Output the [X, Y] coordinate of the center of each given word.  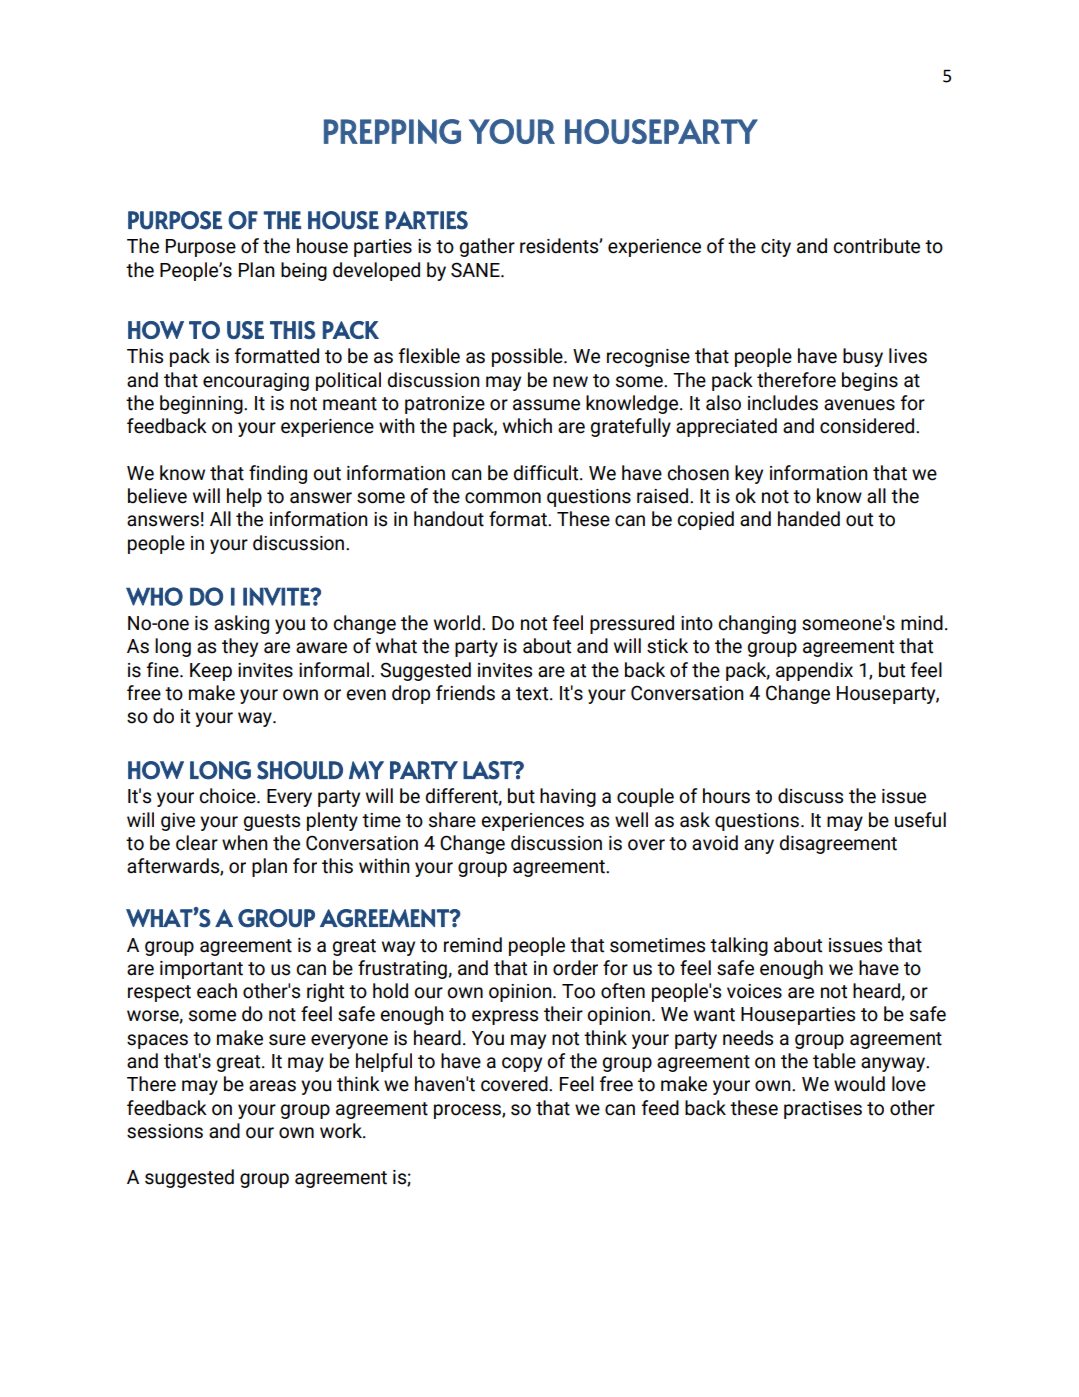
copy [522, 1064]
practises [823, 1110]
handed [809, 519]
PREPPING [392, 131]
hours [726, 796]
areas [272, 1086]
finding [278, 474]
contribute [876, 246]
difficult [547, 473]
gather [487, 247]
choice [228, 796]
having [568, 797]
